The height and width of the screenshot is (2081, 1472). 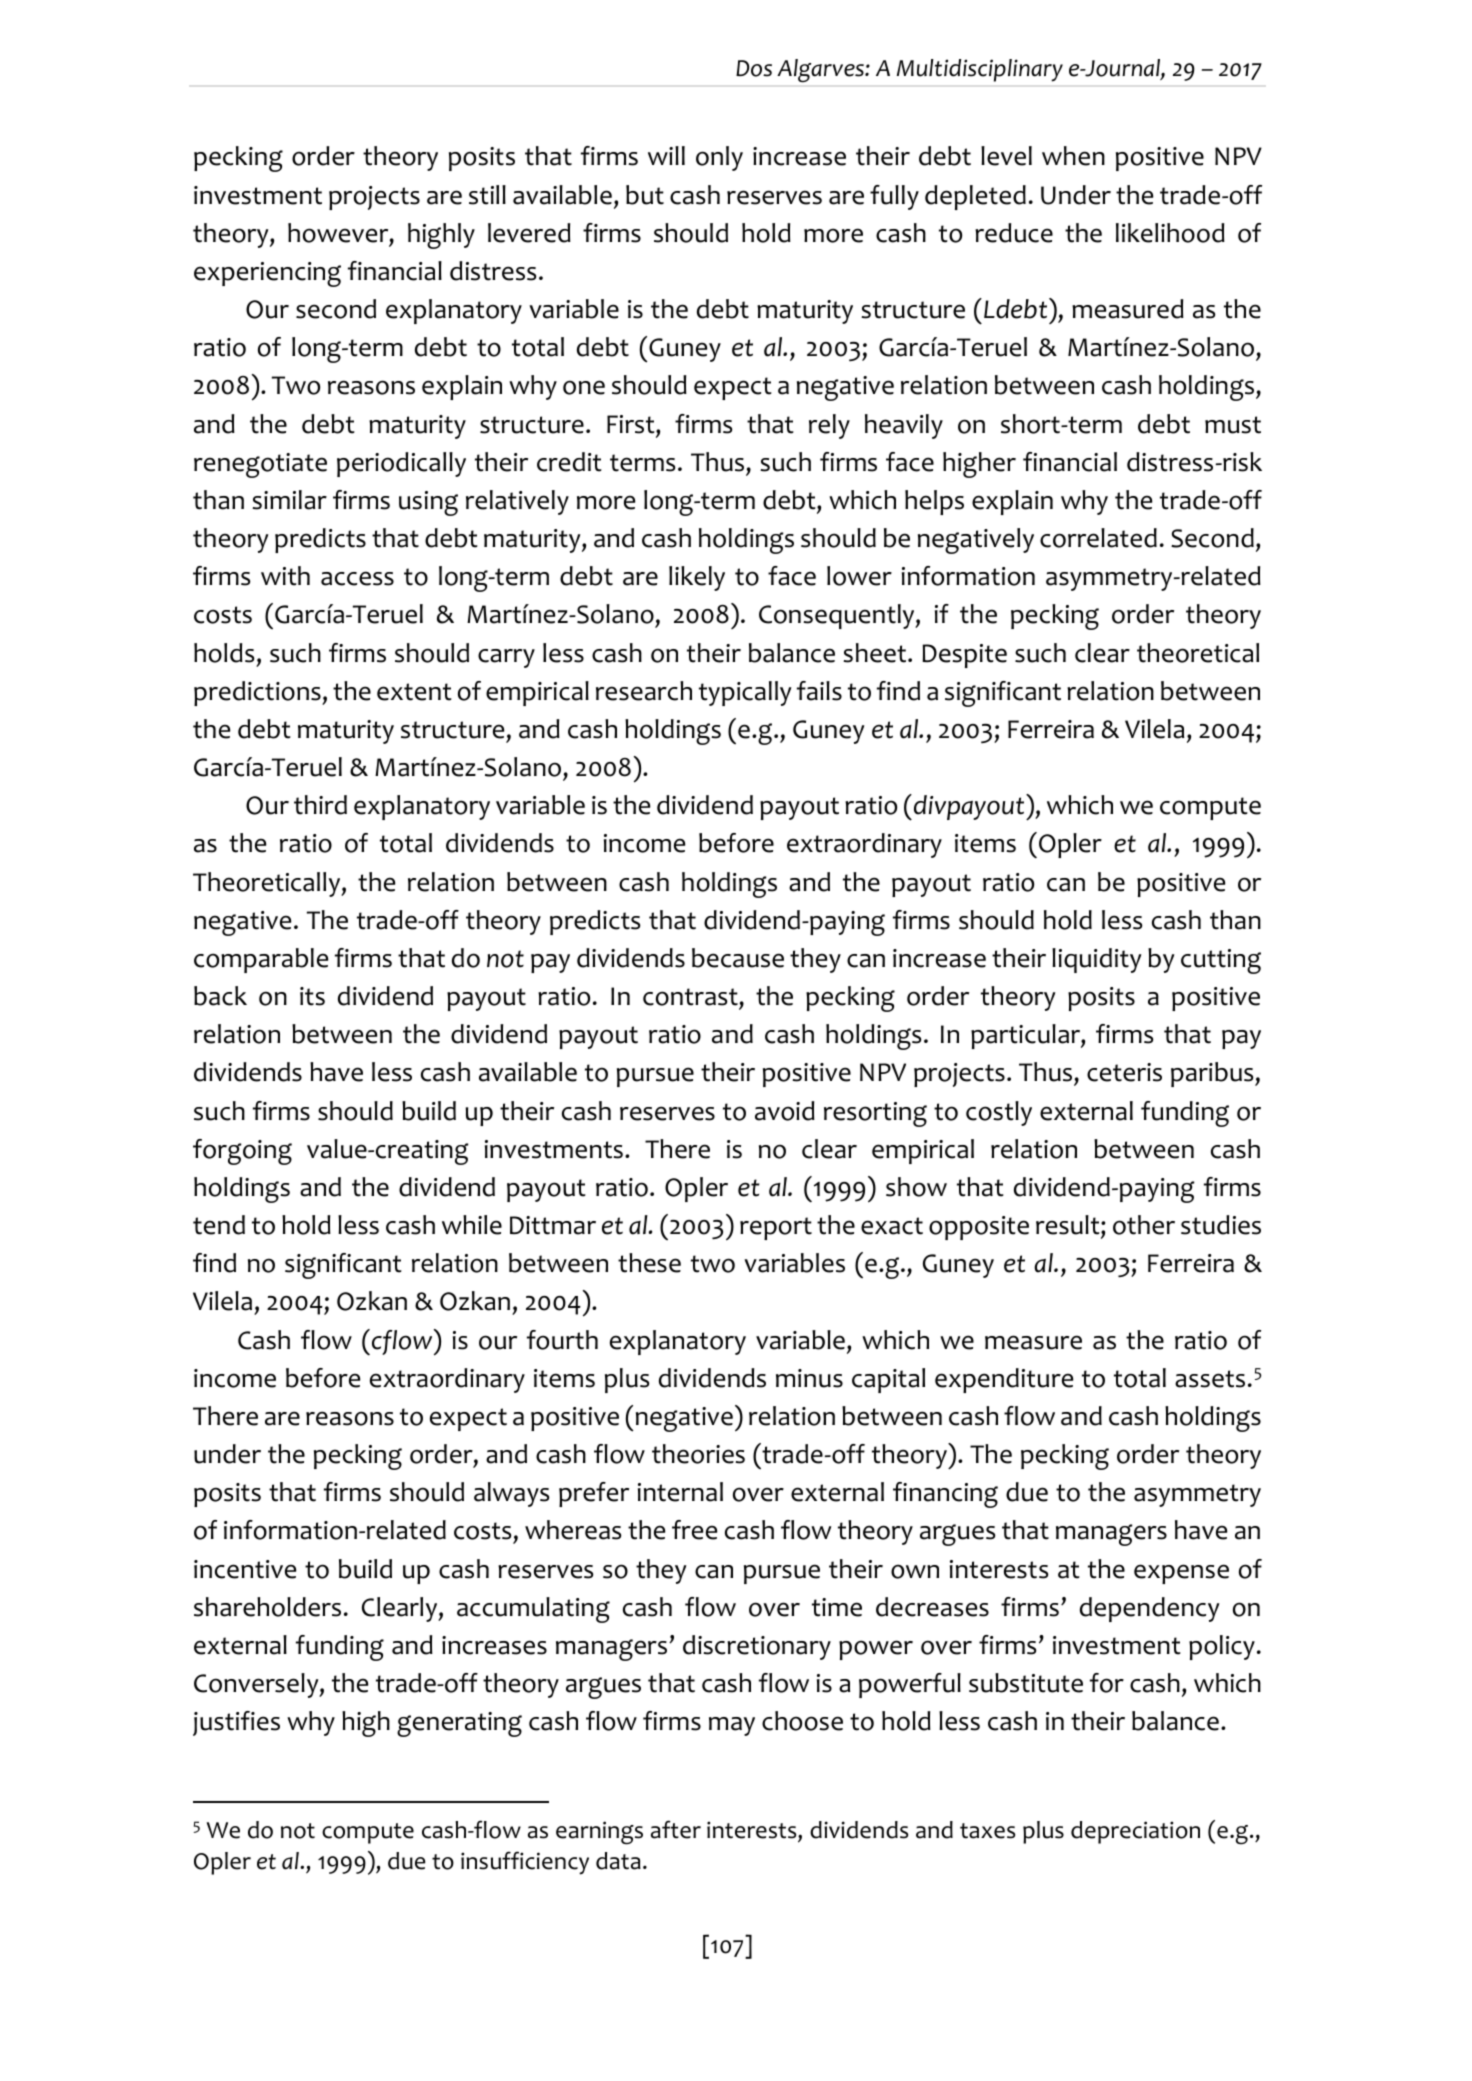 What do you see at coordinates (1135, 1832) in the screenshot?
I see `depreciation` at bounding box center [1135, 1832].
